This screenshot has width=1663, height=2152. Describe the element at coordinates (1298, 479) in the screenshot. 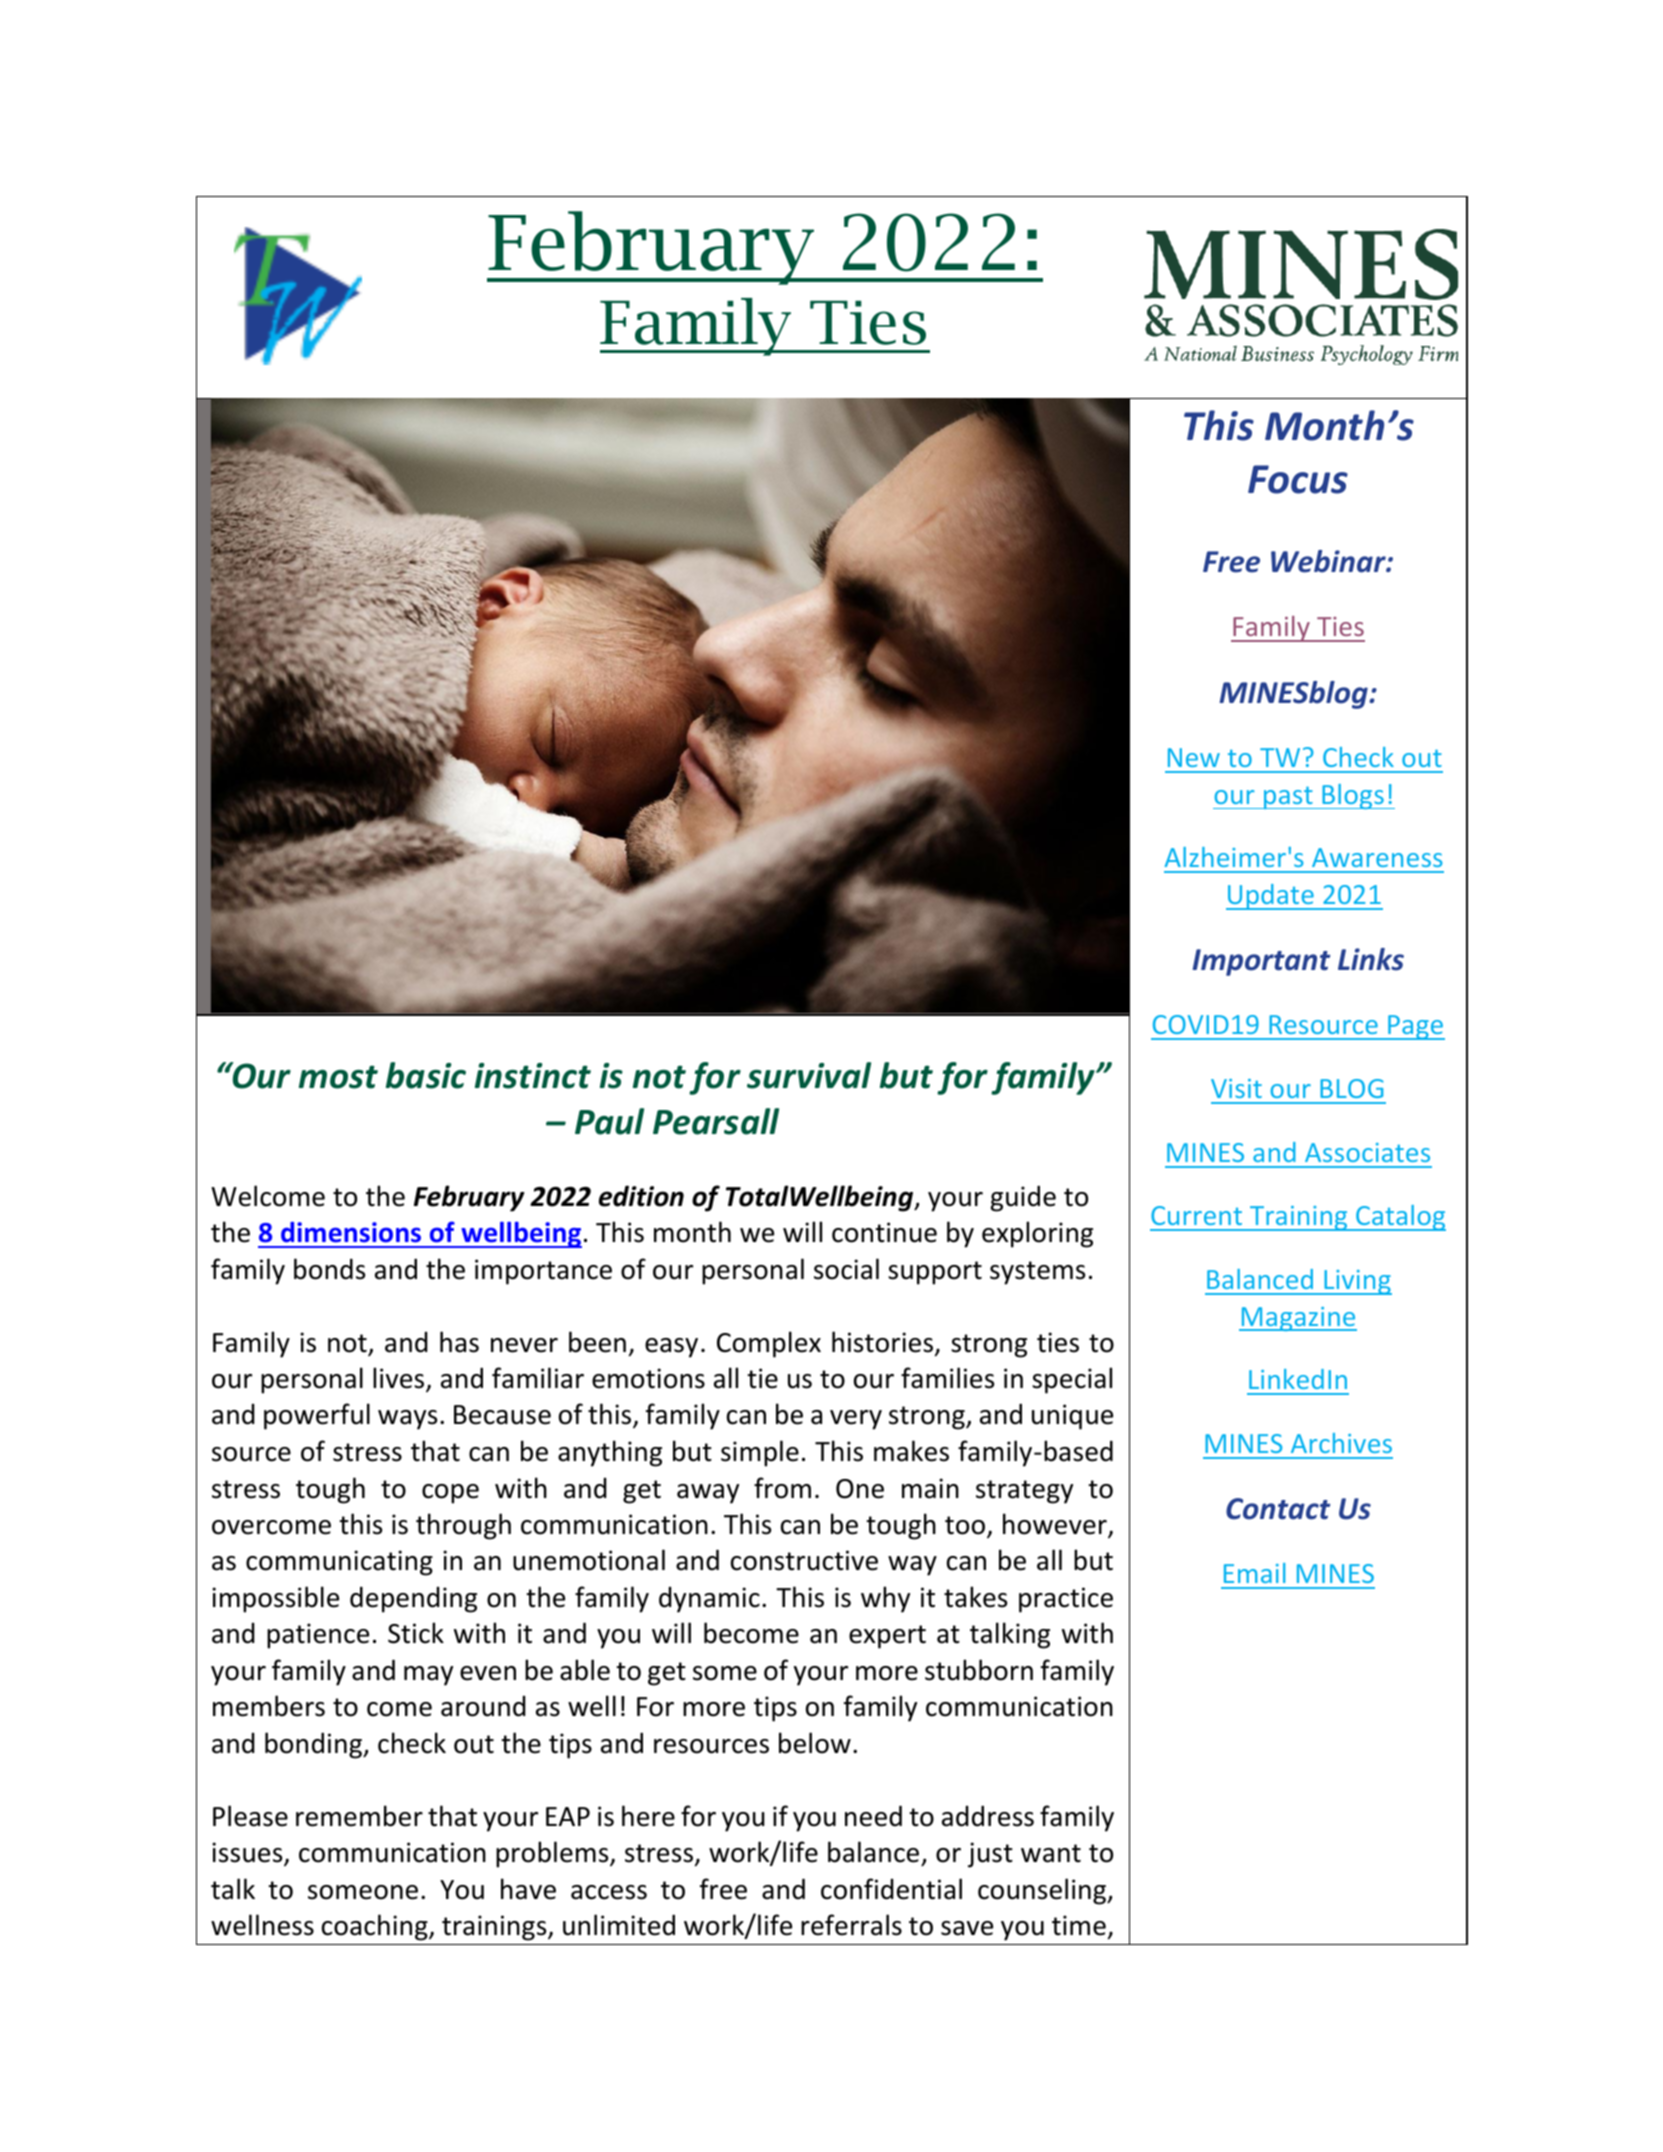

I see `Focus` at that location.
